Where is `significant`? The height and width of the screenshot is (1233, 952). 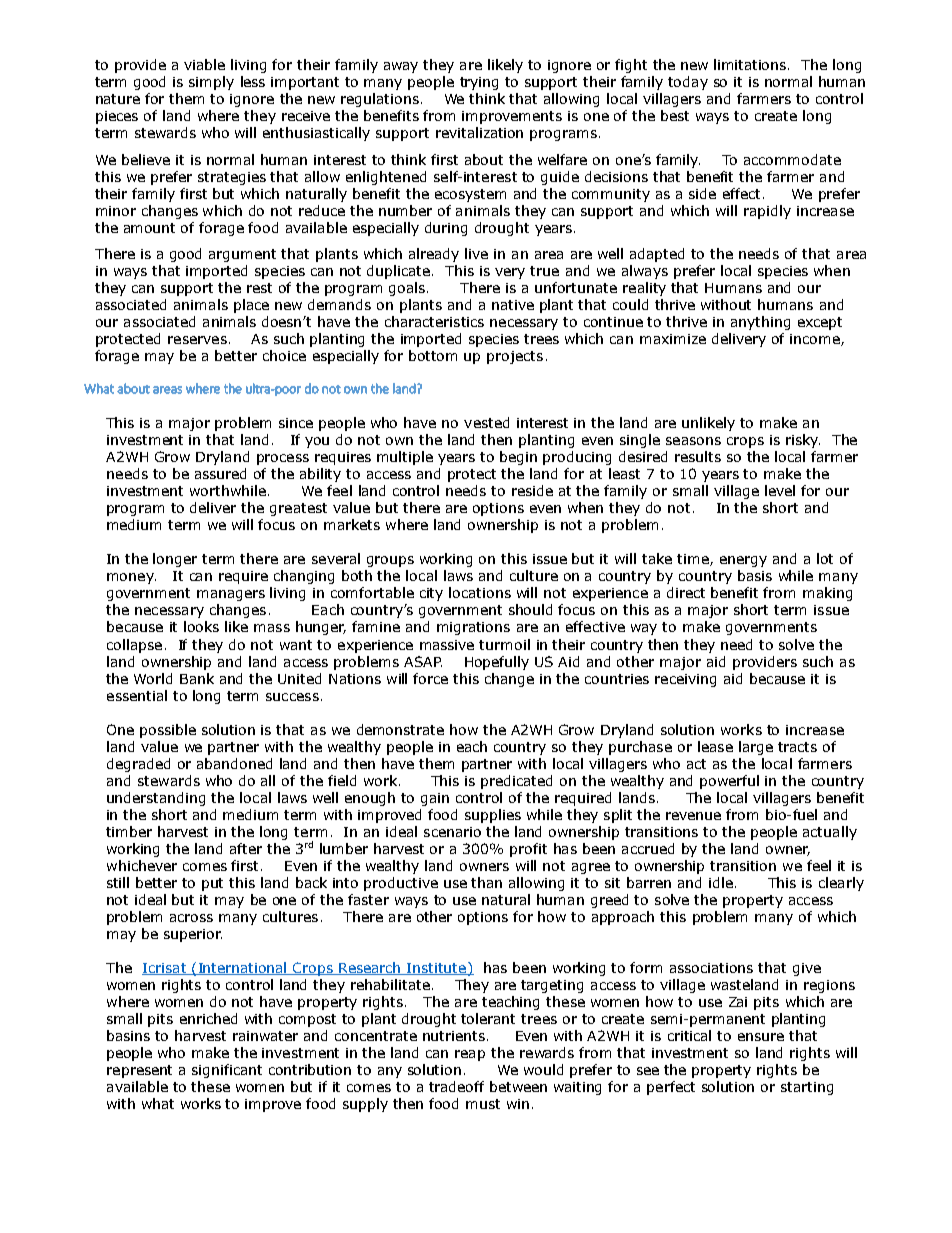
significant is located at coordinates (227, 1071).
